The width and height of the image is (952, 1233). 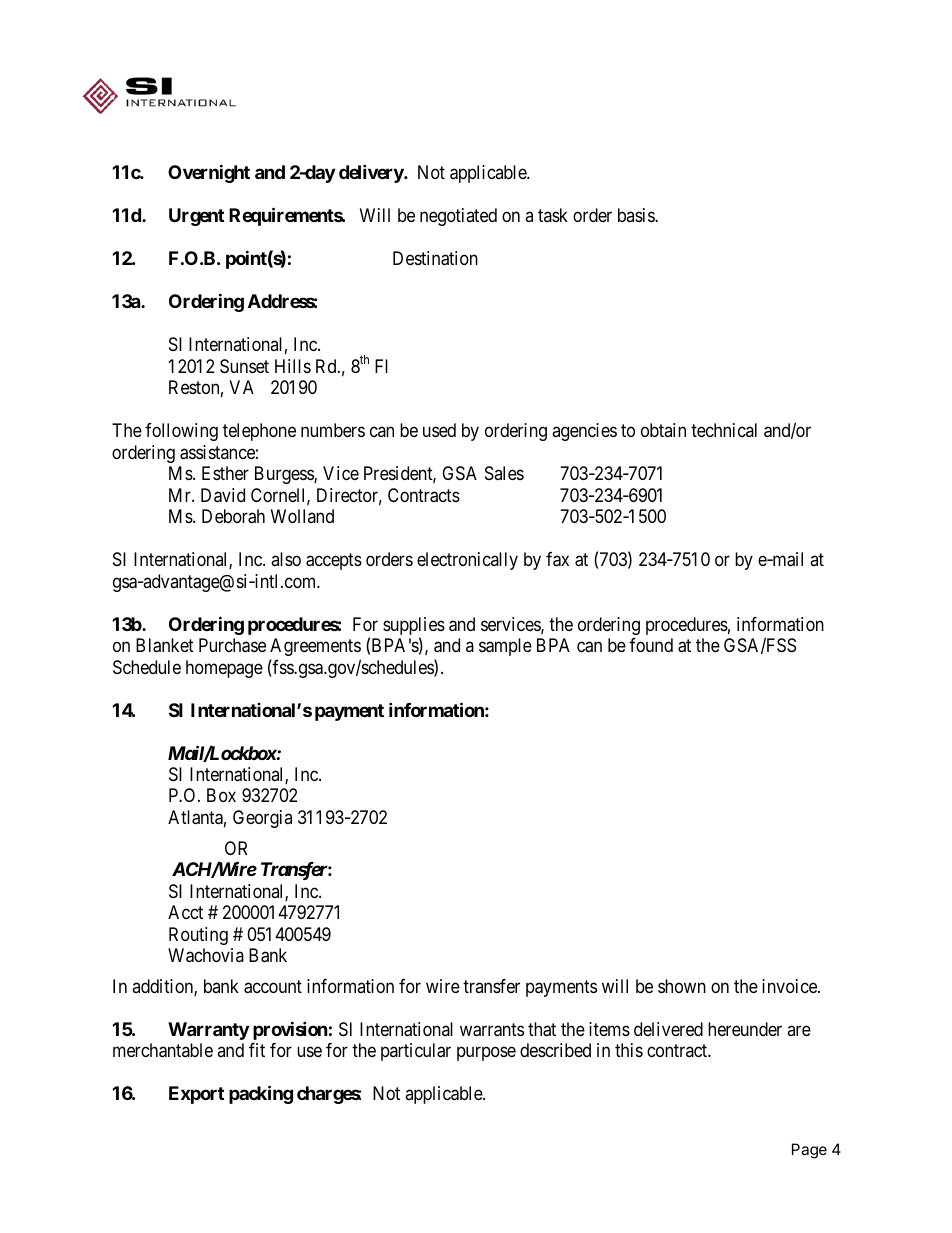 What do you see at coordinates (232, 645) in the image?
I see `Purchase` at bounding box center [232, 645].
